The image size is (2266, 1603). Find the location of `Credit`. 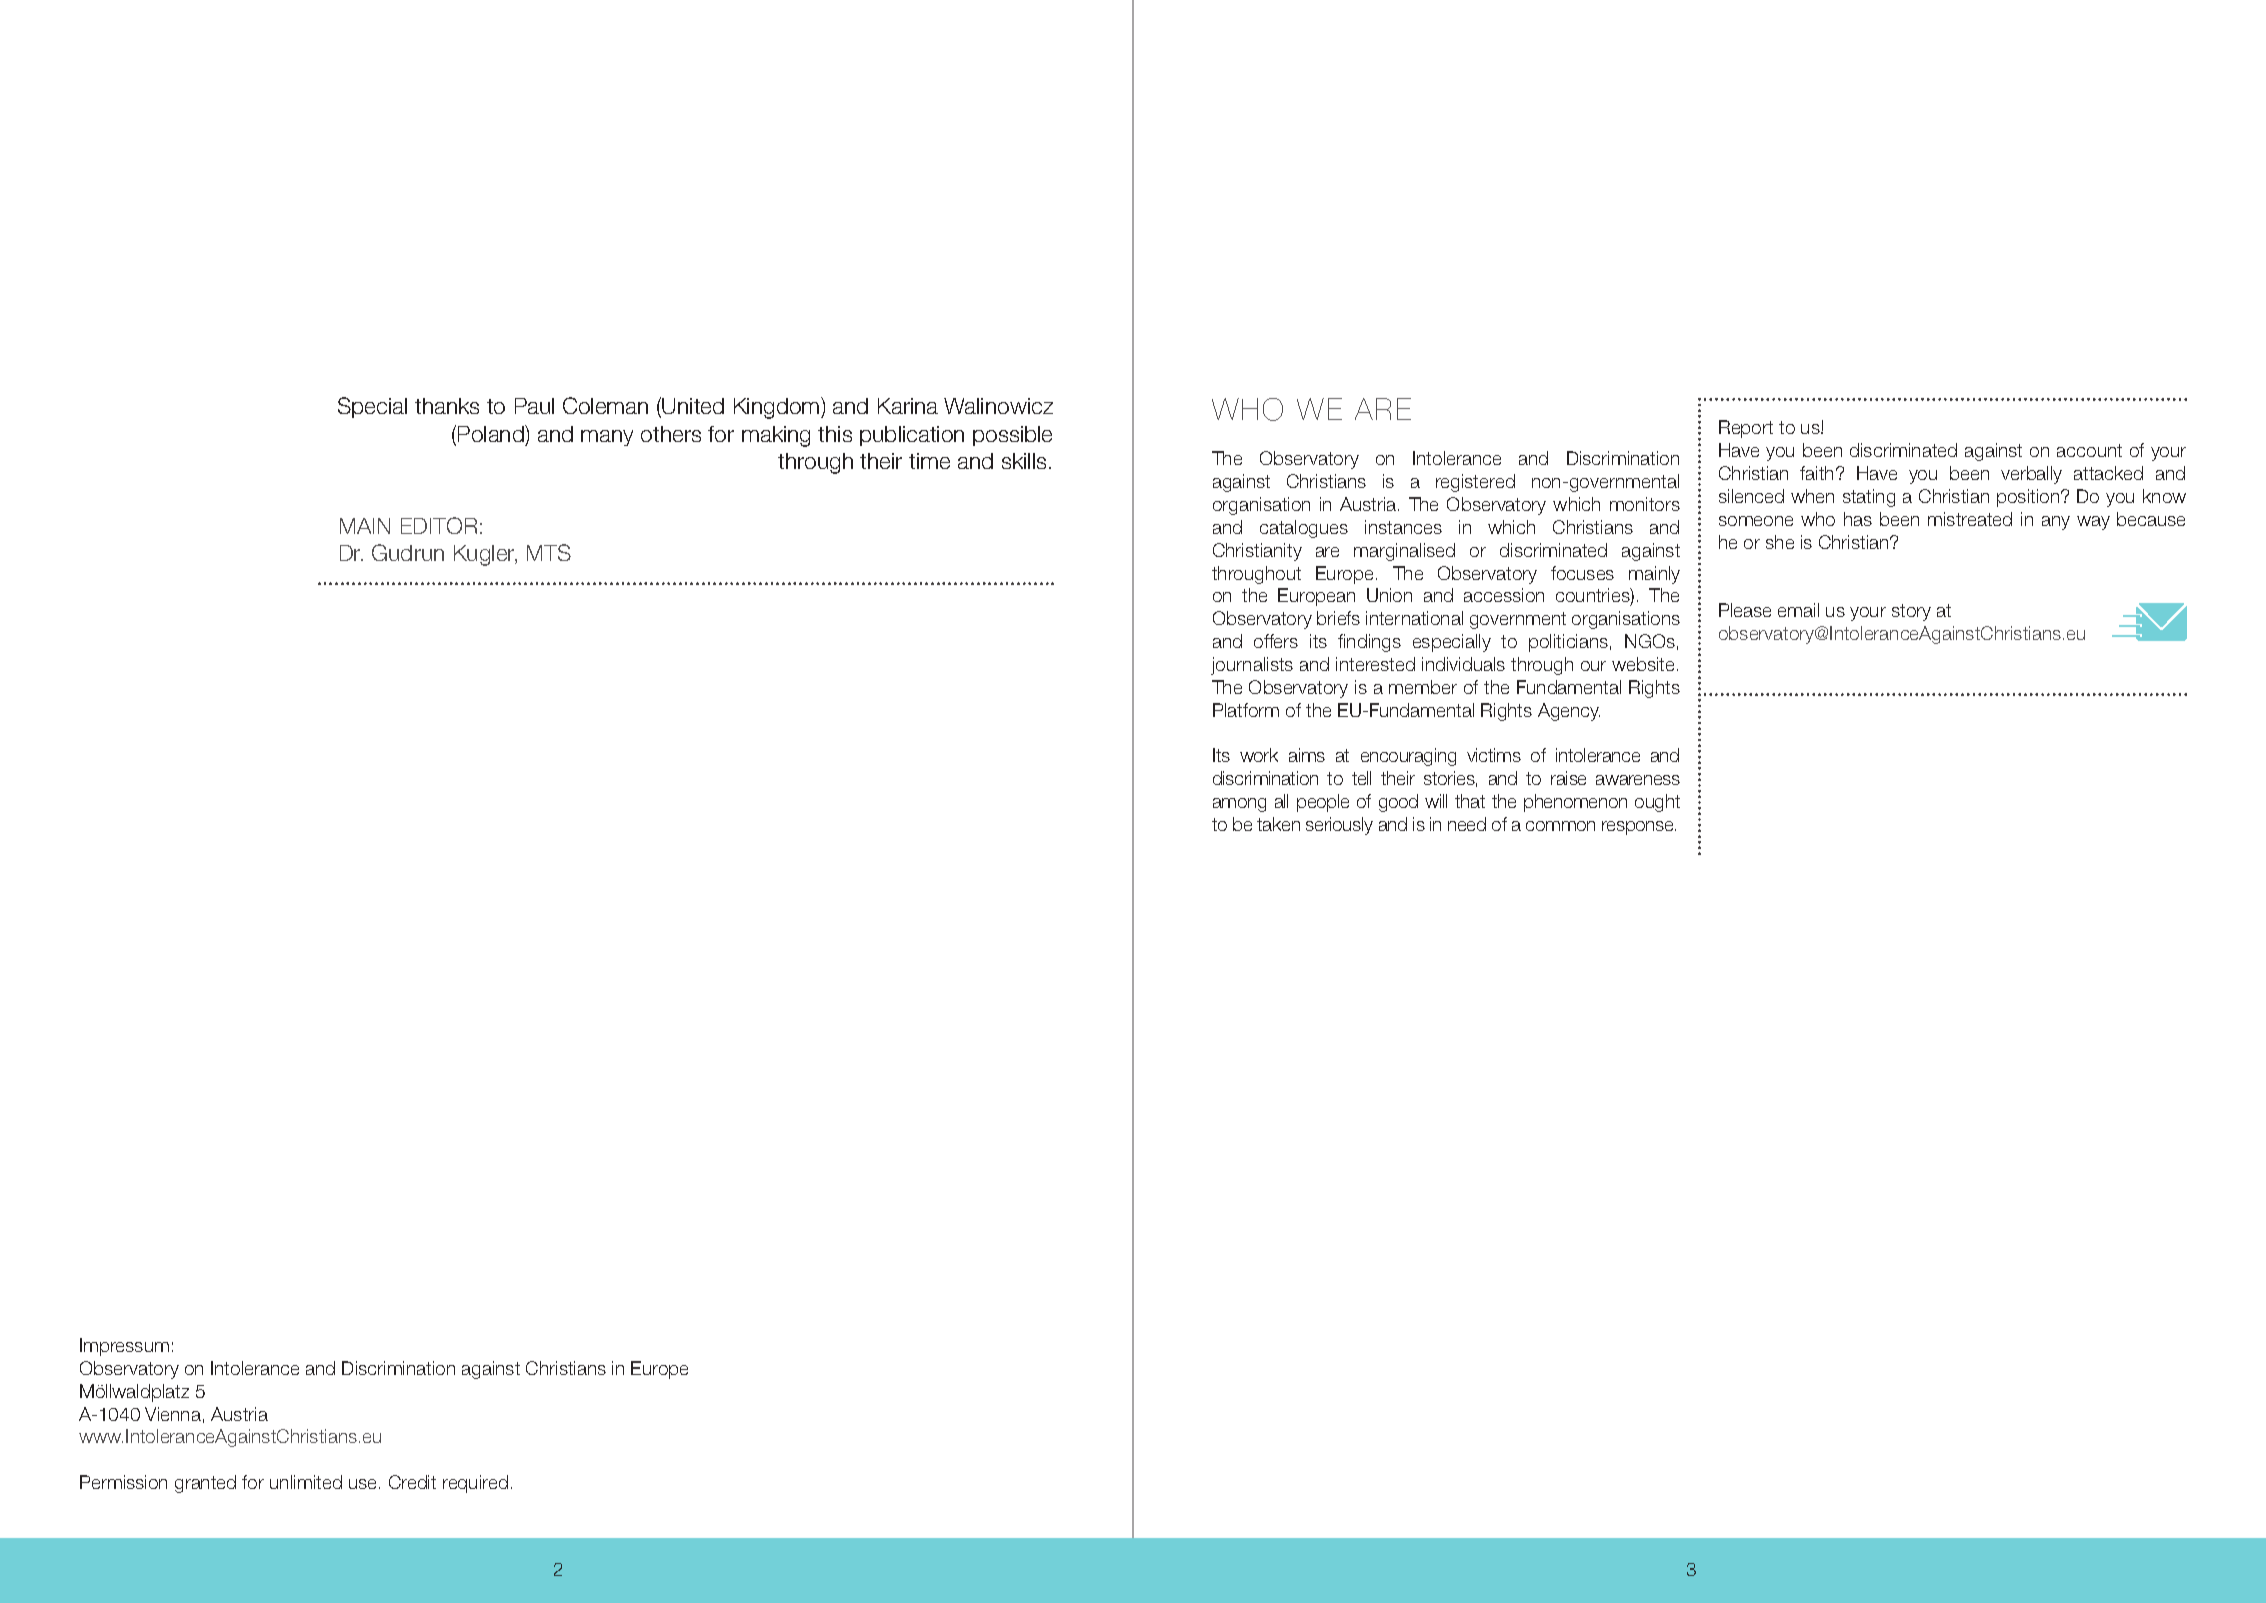

Credit is located at coordinates (412, 1482).
